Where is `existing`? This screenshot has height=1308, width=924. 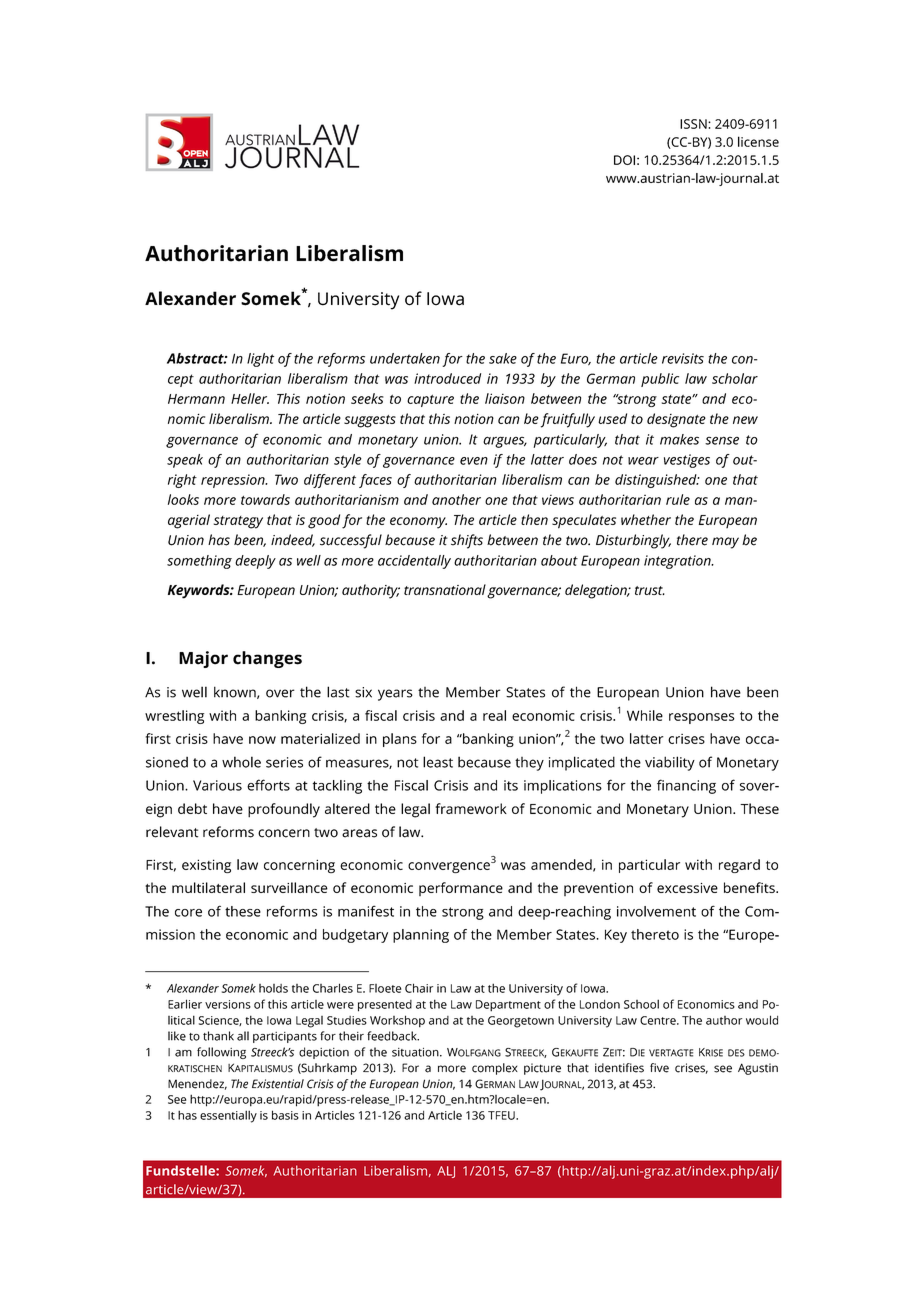 existing is located at coordinates (206, 866).
